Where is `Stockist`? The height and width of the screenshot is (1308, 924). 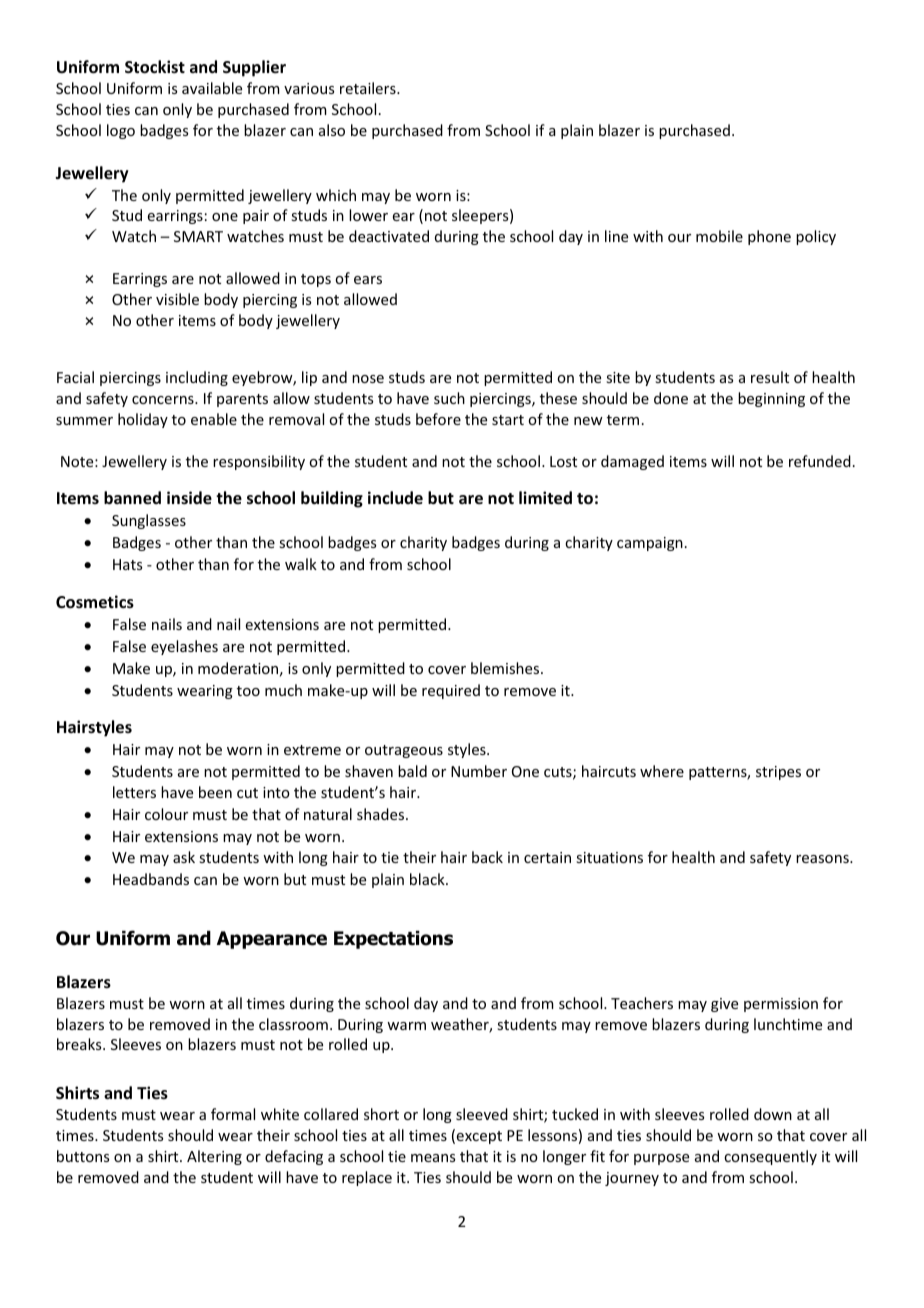 Stockist is located at coordinates (155, 67).
